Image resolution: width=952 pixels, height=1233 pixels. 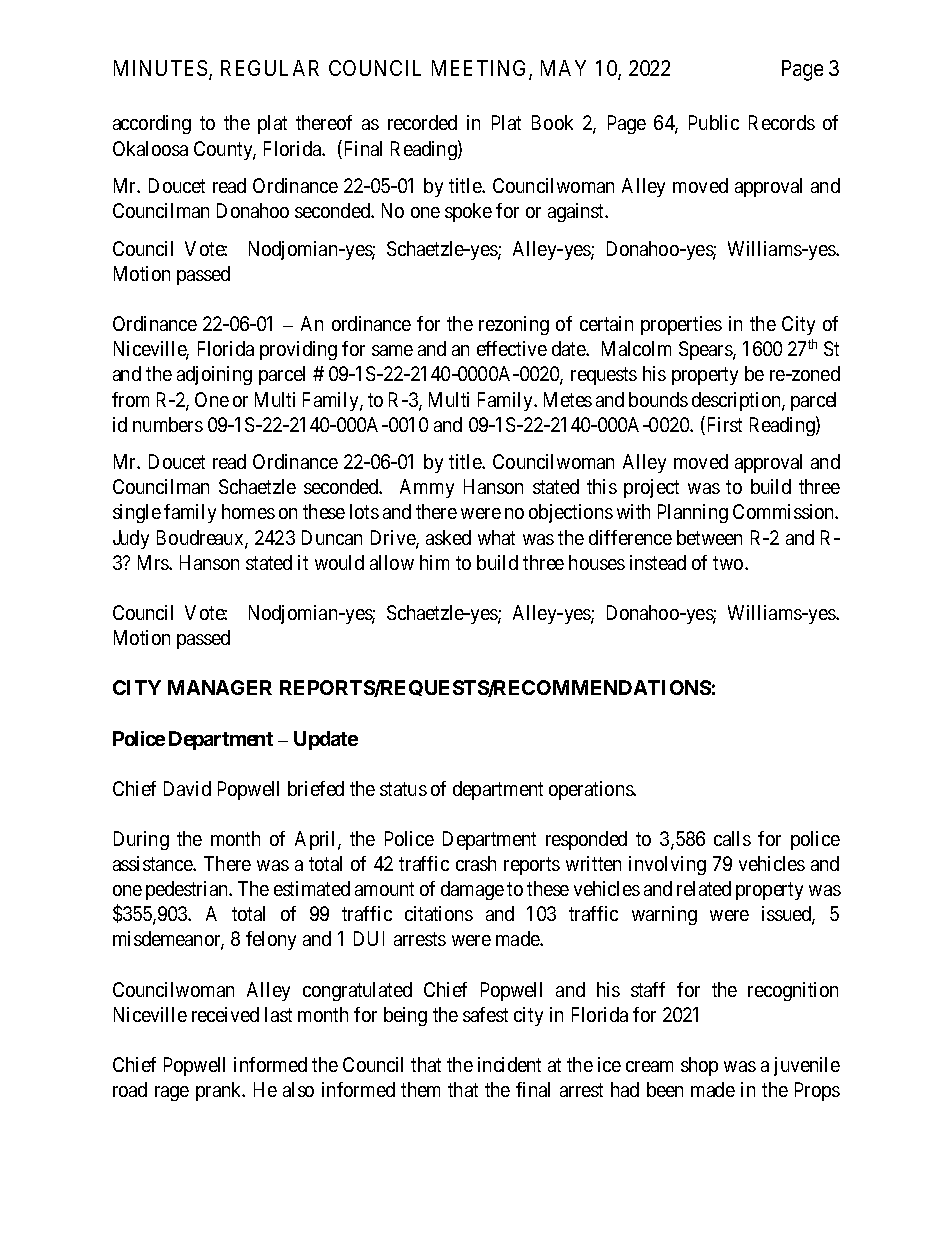 I want to click on prank, so click(x=220, y=1091).
